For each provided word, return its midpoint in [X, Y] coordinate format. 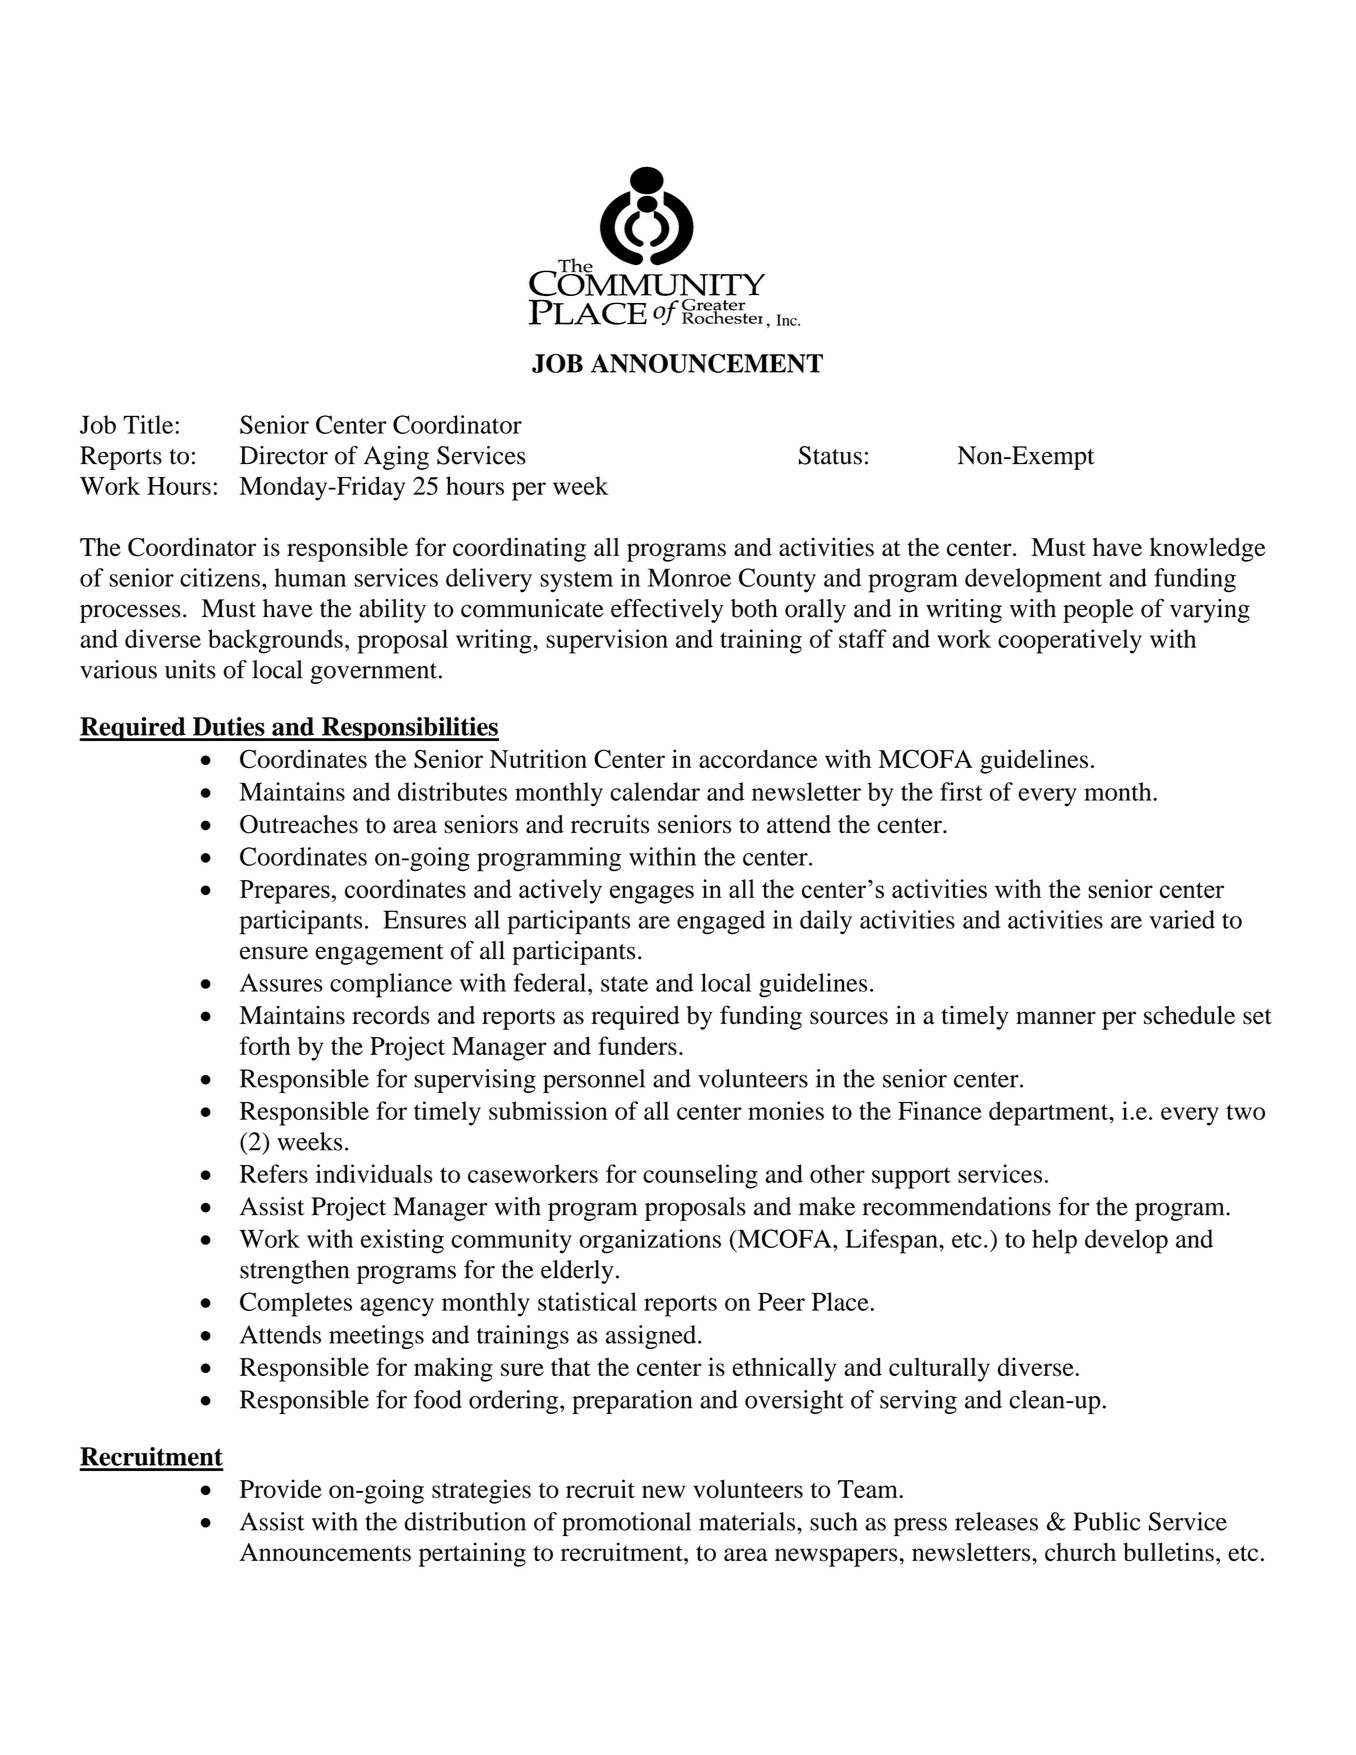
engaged [721, 922]
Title [148, 424]
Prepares [285, 892]
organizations [650, 1241]
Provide [281, 1488]
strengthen [295, 1272]
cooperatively [1070, 641]
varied [1182, 919]
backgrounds [275, 641]
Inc [787, 320]
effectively [667, 610]
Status [830, 455]
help [1054, 1241]
